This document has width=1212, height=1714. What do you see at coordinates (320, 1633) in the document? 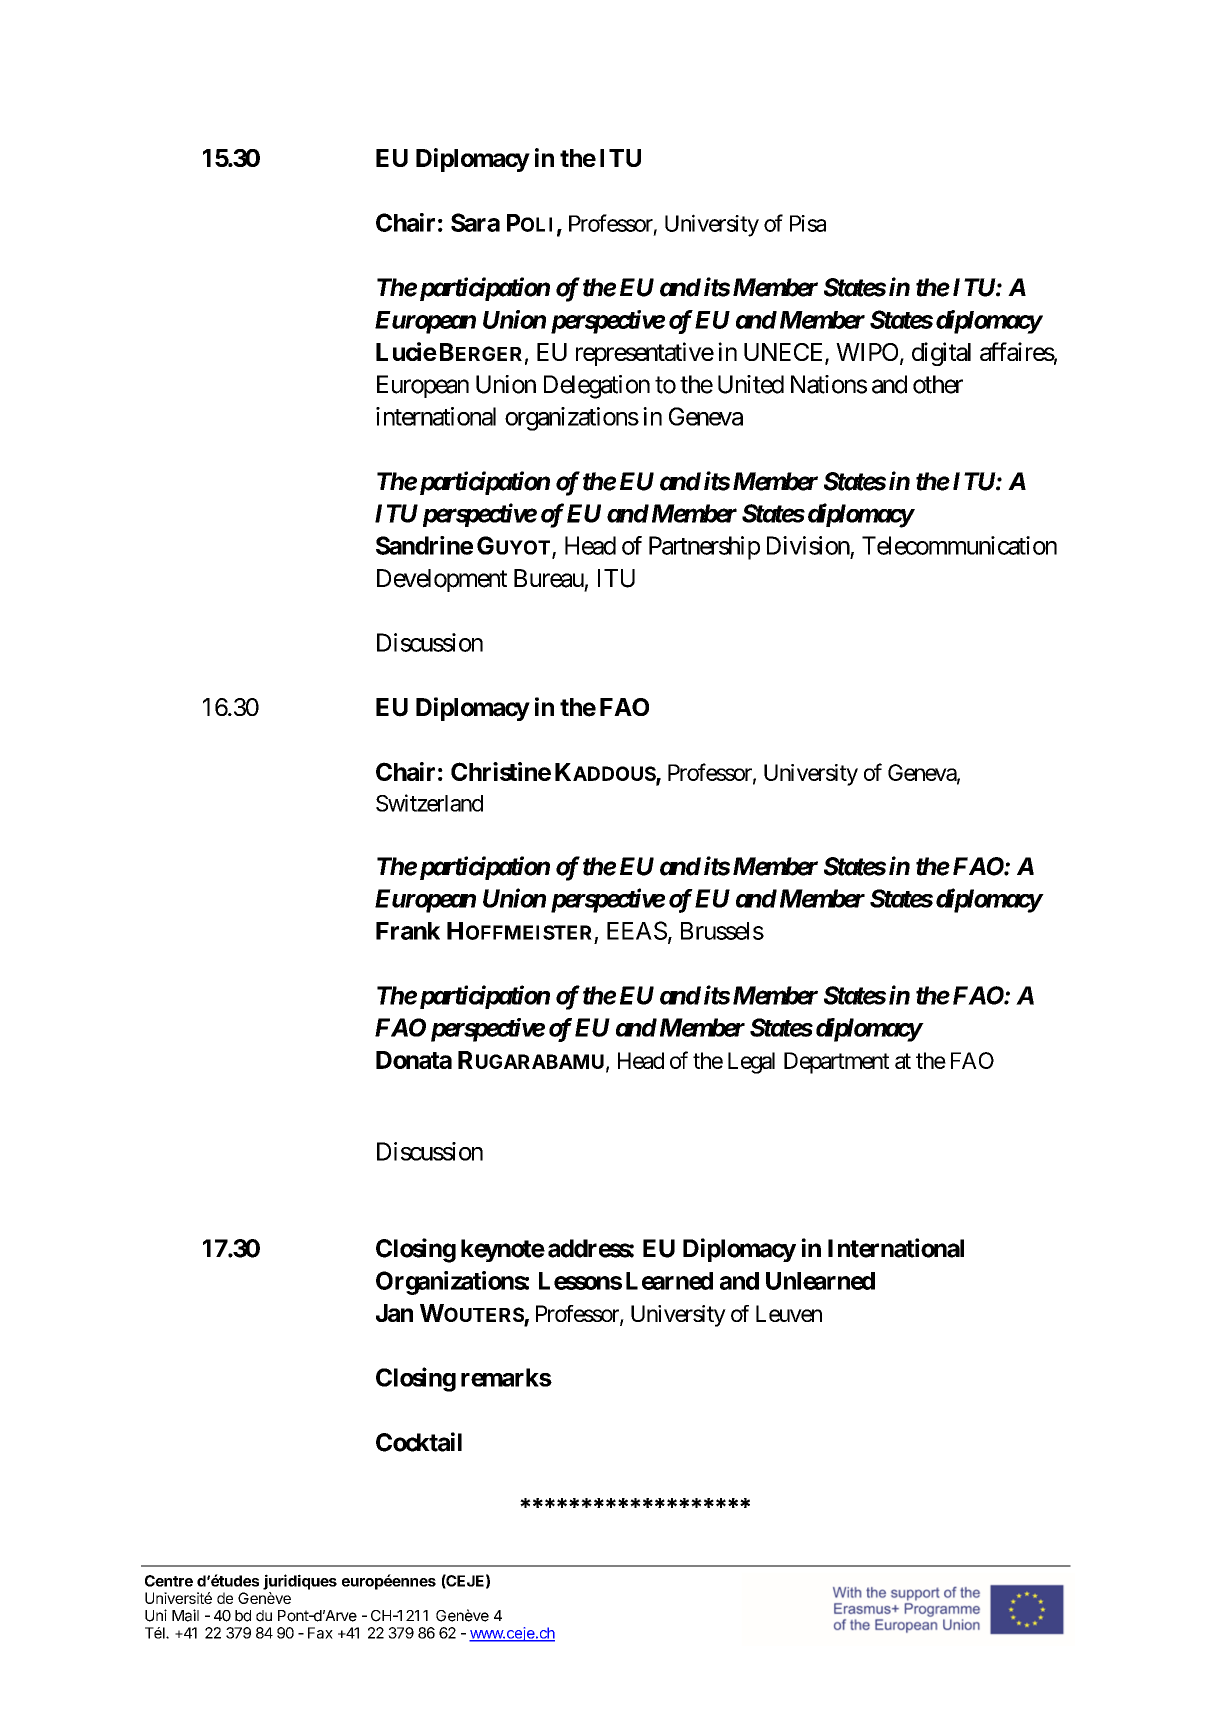
I see `Fax` at bounding box center [320, 1633].
